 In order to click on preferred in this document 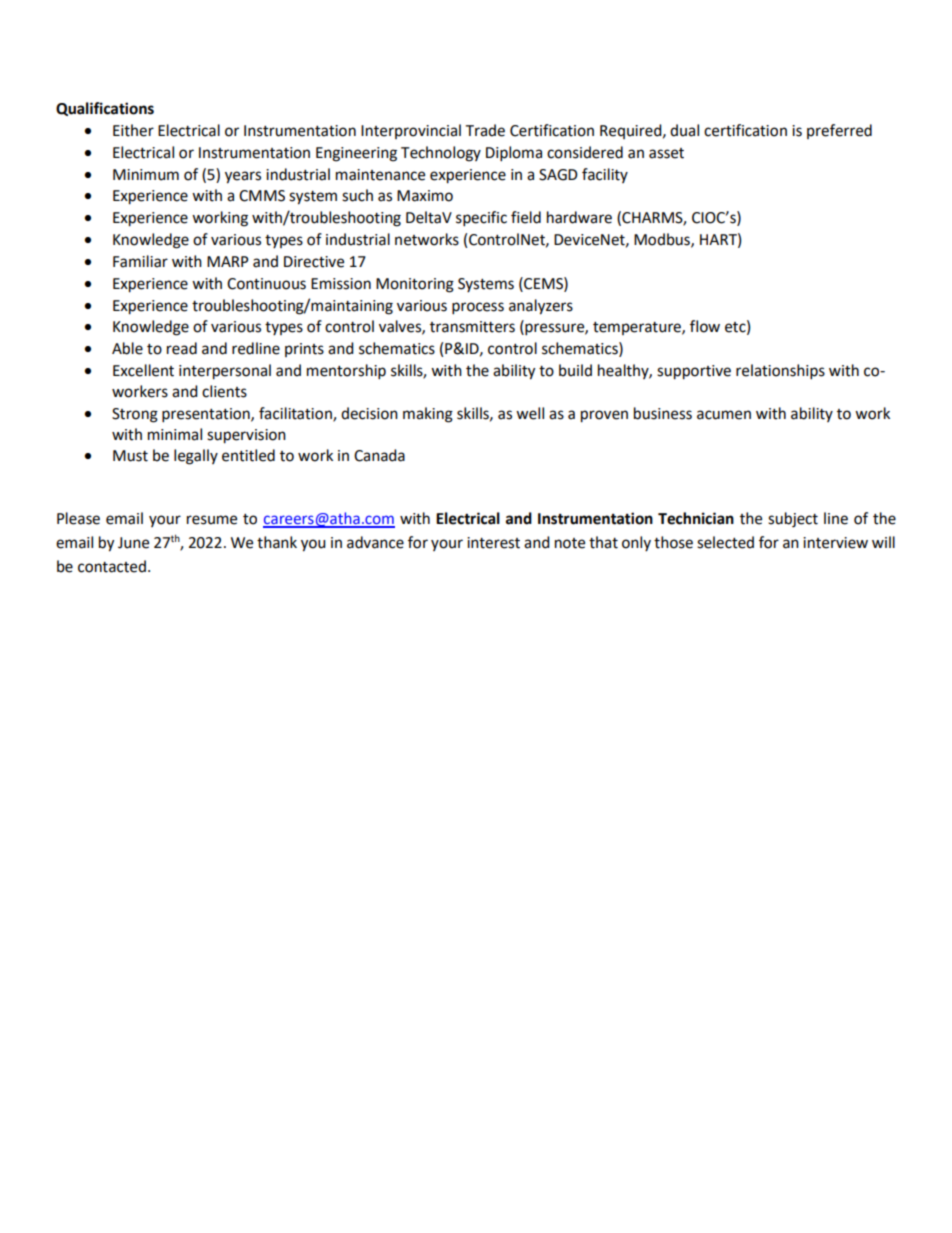, I will do `click(839, 131)`.
